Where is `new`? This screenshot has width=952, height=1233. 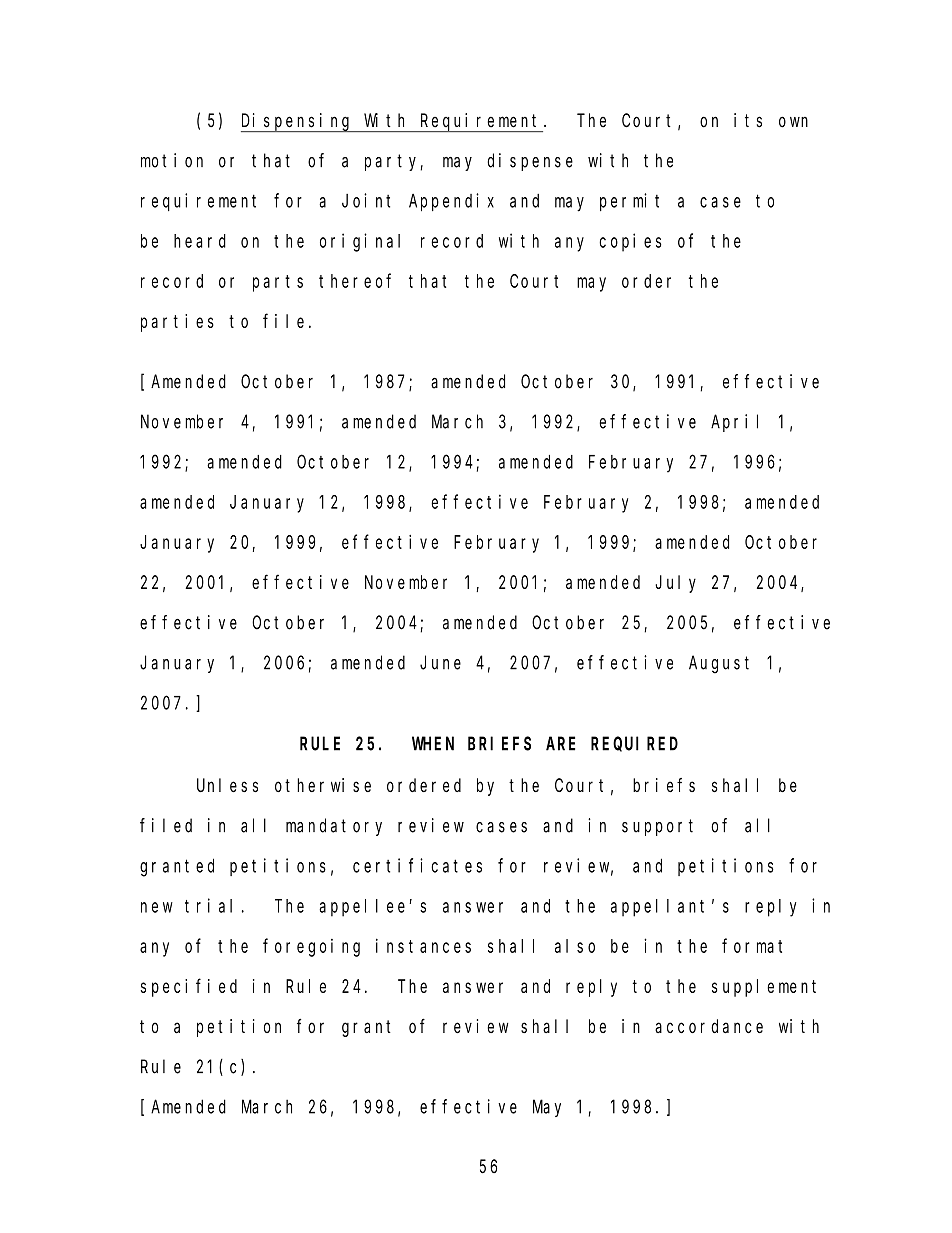 new is located at coordinates (157, 907).
